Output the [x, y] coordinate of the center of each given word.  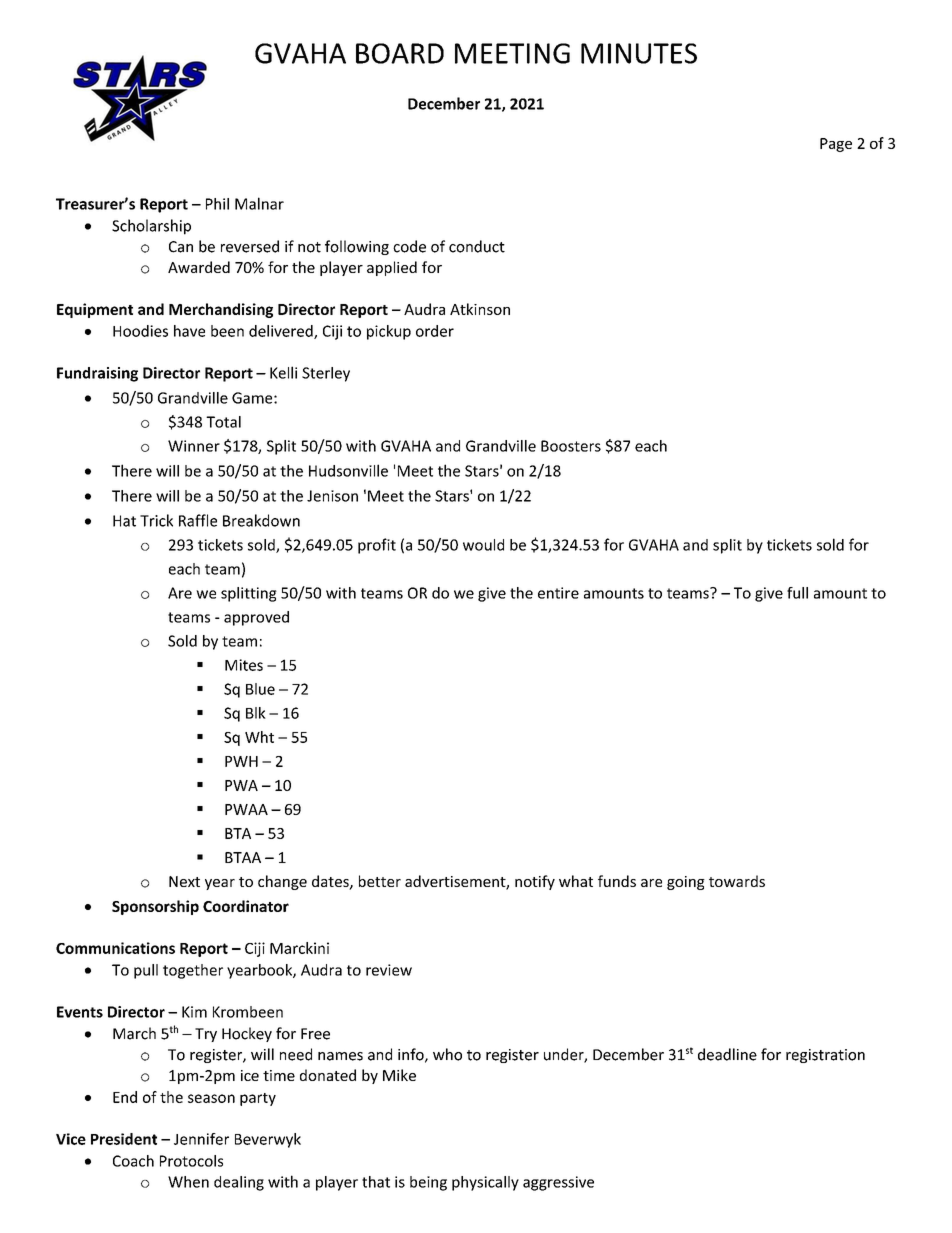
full [797, 593]
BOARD [400, 53]
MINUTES [639, 53]
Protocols [191, 1161]
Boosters [571, 446]
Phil [217, 204]
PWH [241, 761]
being [428, 1183]
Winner [194, 446]
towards [737, 881]
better [380, 881]
